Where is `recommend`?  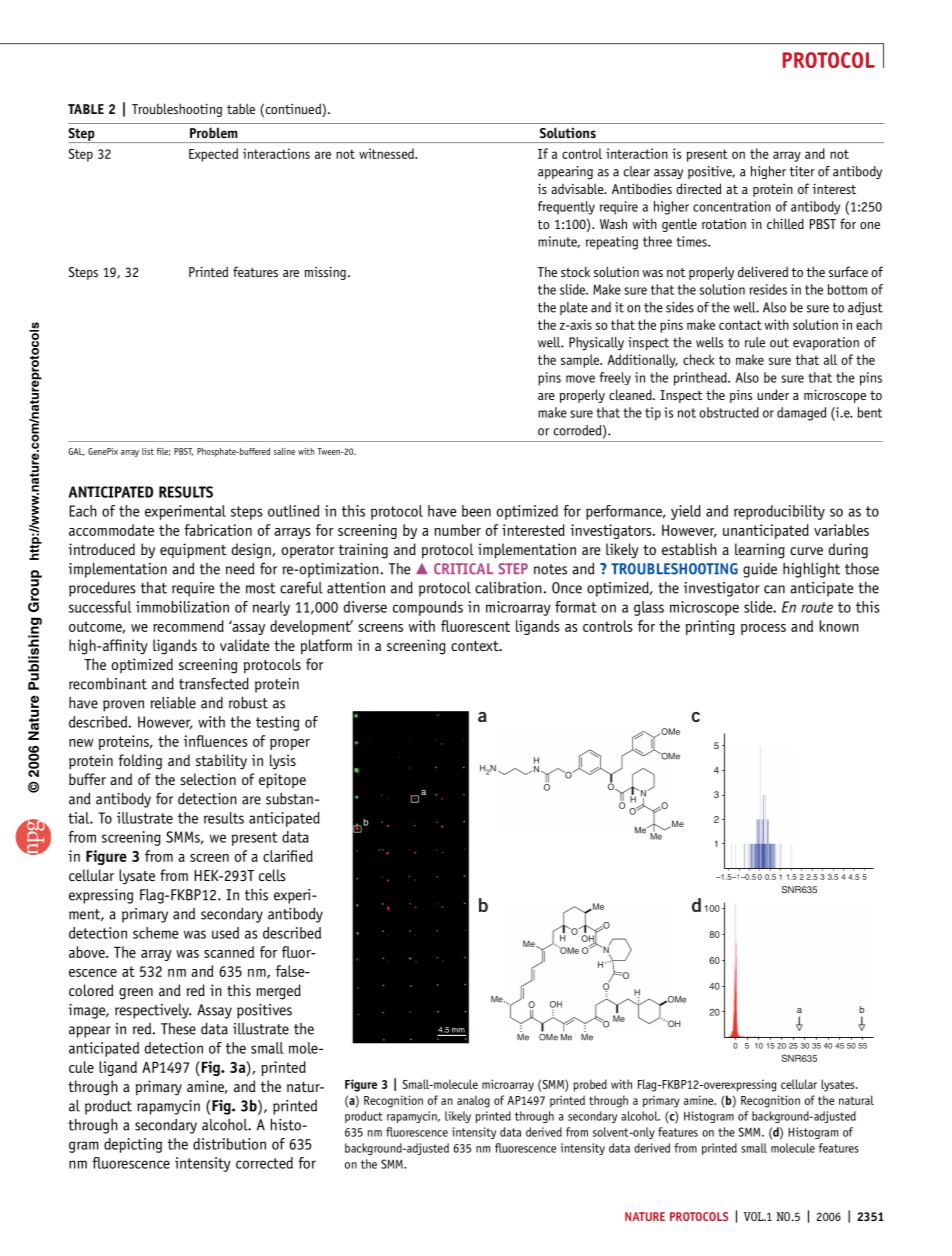 recommend is located at coordinates (188, 626).
